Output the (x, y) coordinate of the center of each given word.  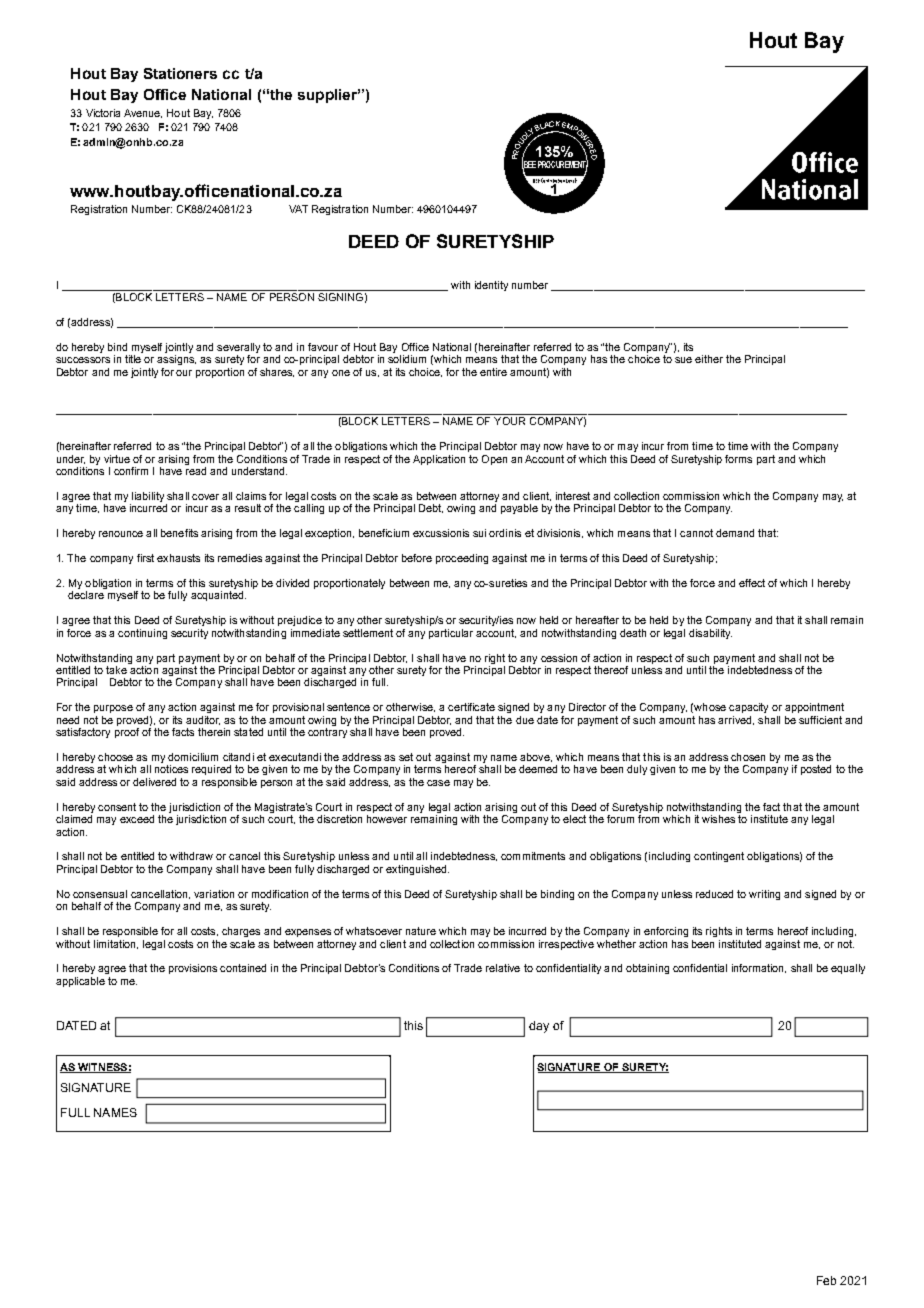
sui (479, 533)
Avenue (143, 113)
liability (147, 498)
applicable (80, 982)
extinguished (417, 870)
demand (735, 533)
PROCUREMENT (563, 165)
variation (214, 894)
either (709, 359)
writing (764, 895)
